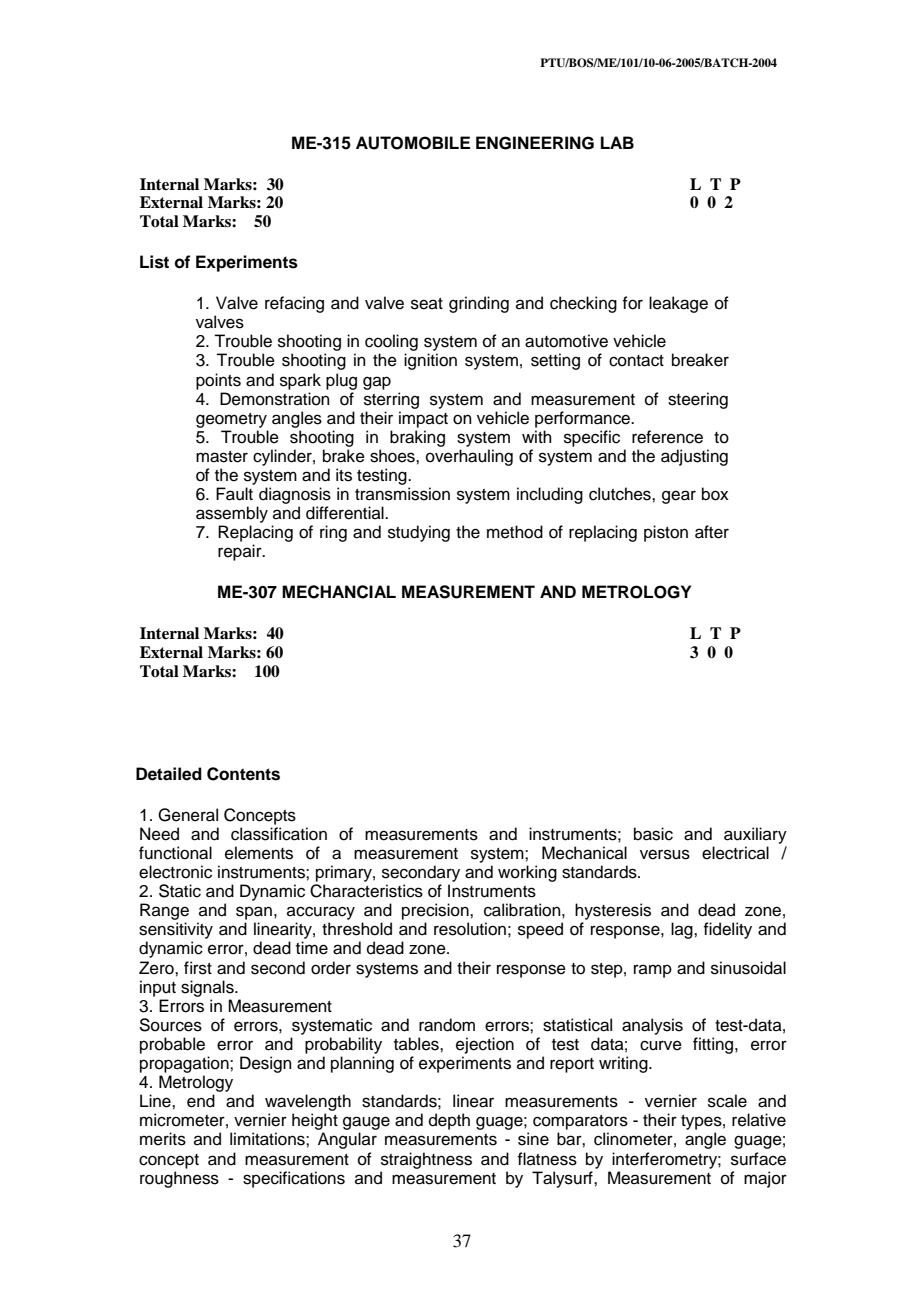 This screenshot has height=1308, width=924. Describe the element at coordinates (234, 494) in the screenshot. I see `Fault` at that location.
